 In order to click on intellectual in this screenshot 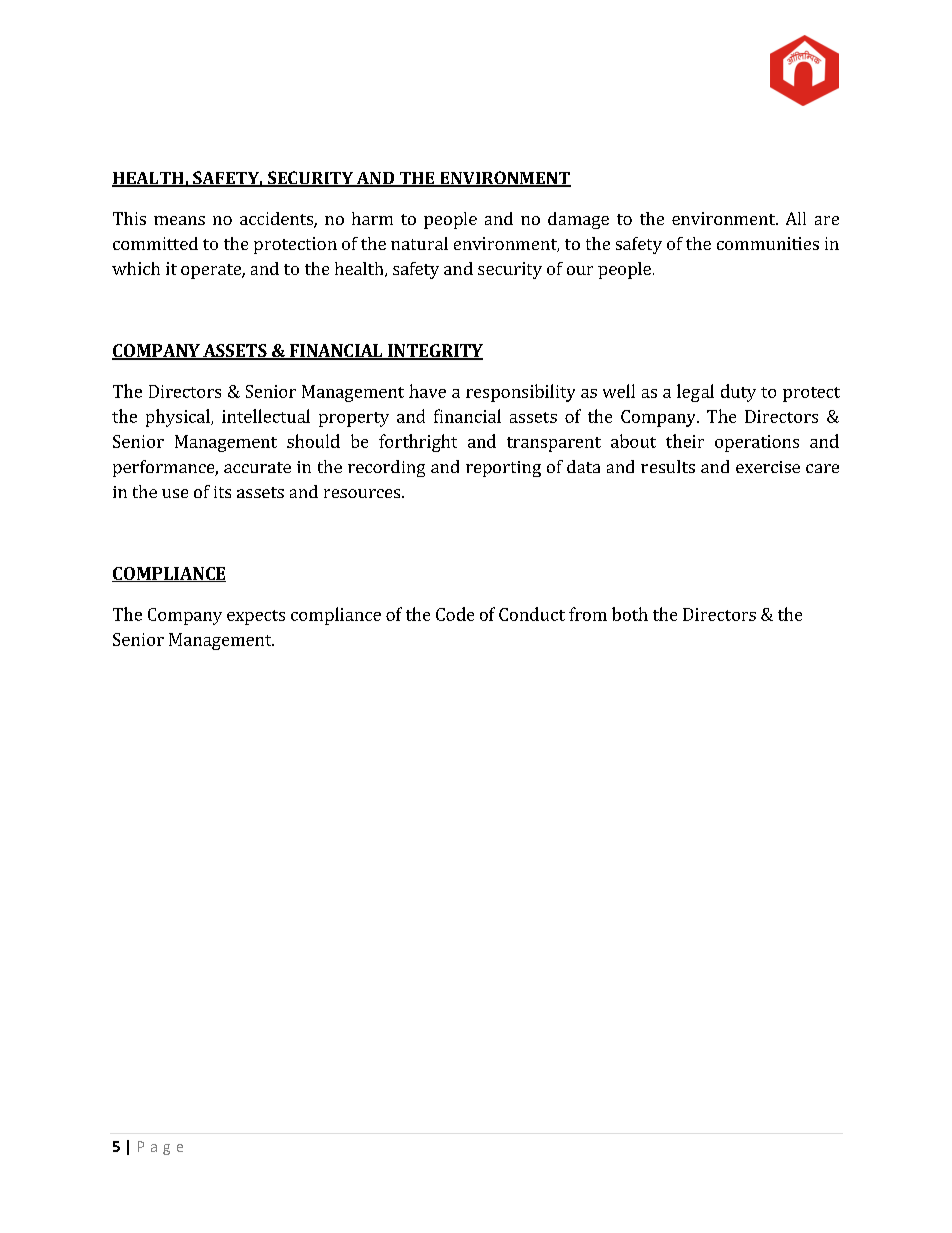, I will do `click(266, 416)`.
